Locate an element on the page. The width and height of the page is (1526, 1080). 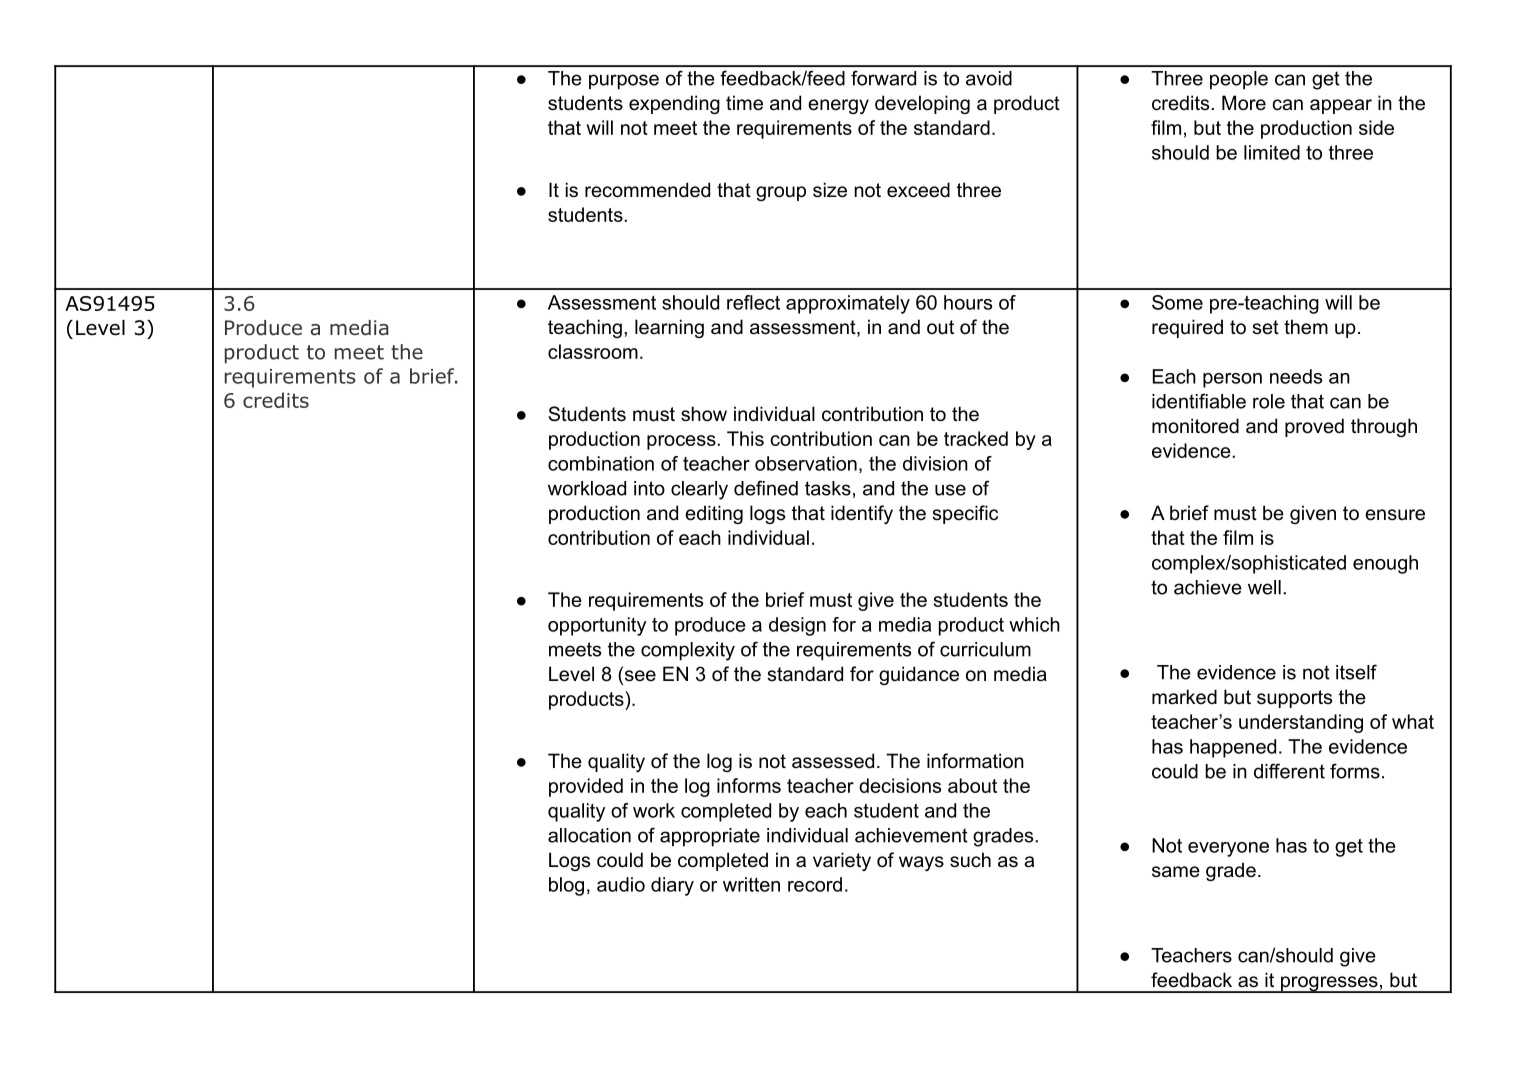
ensure is located at coordinates (1395, 515).
